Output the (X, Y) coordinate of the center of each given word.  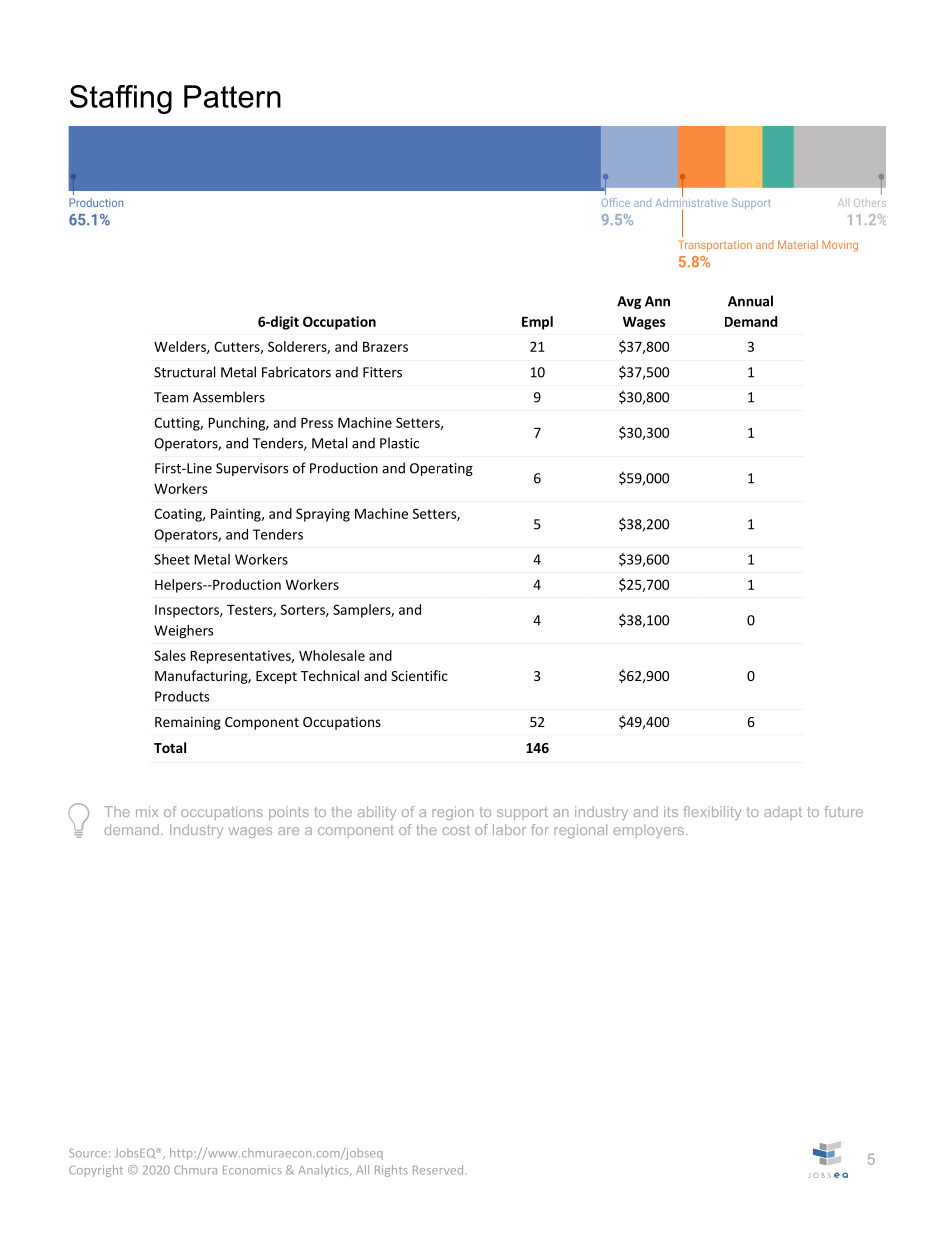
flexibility (712, 813)
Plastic (399, 443)
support (522, 813)
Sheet (172, 559)
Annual (750, 301)
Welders (181, 347)
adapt (783, 813)
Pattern (232, 96)
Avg (629, 302)
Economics (252, 1170)
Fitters (382, 372)
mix (147, 811)
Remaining (188, 723)
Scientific (419, 675)
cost (456, 830)
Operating (441, 469)
